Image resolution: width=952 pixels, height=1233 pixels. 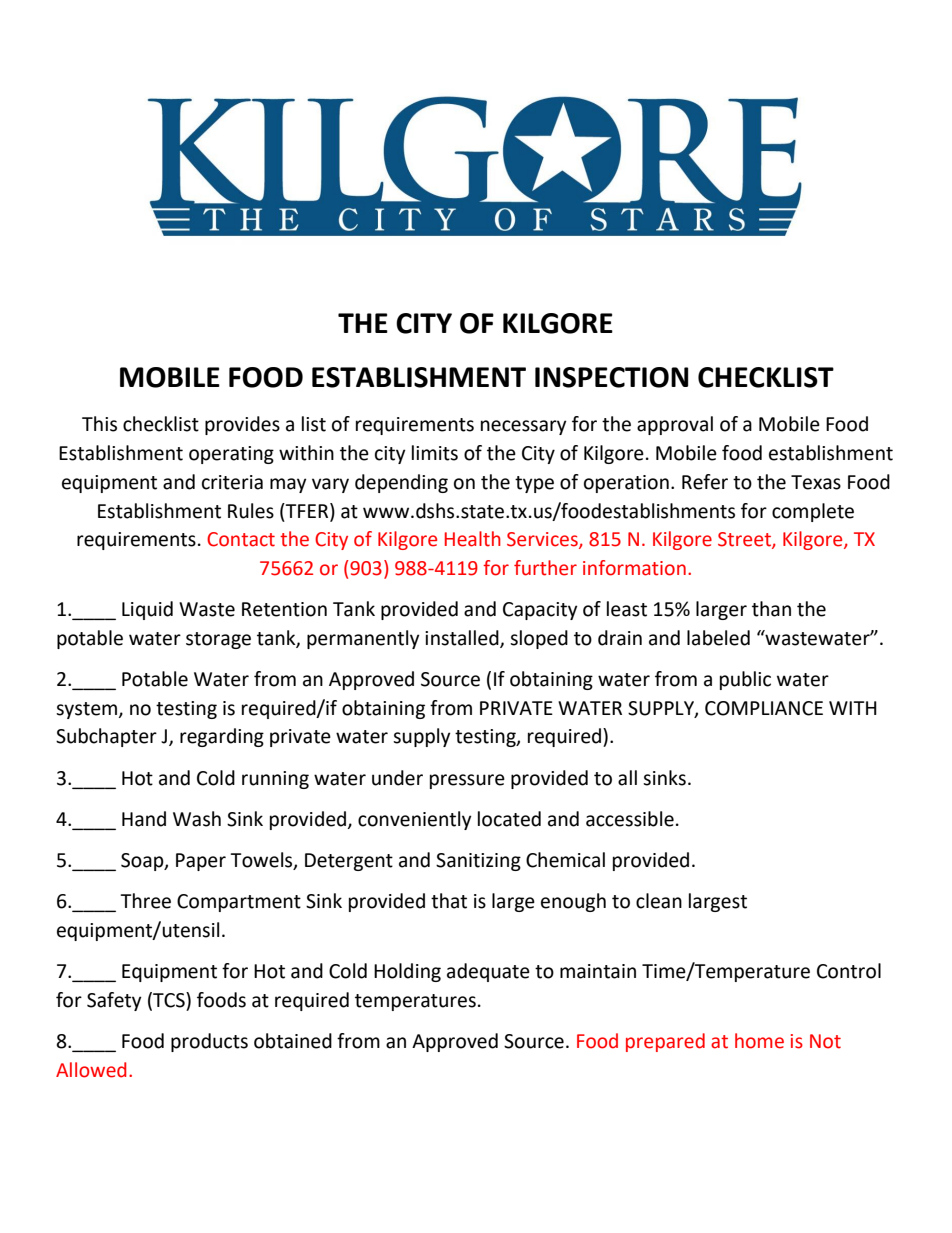 What do you see at coordinates (463, 638) in the document?
I see `installed` at bounding box center [463, 638].
